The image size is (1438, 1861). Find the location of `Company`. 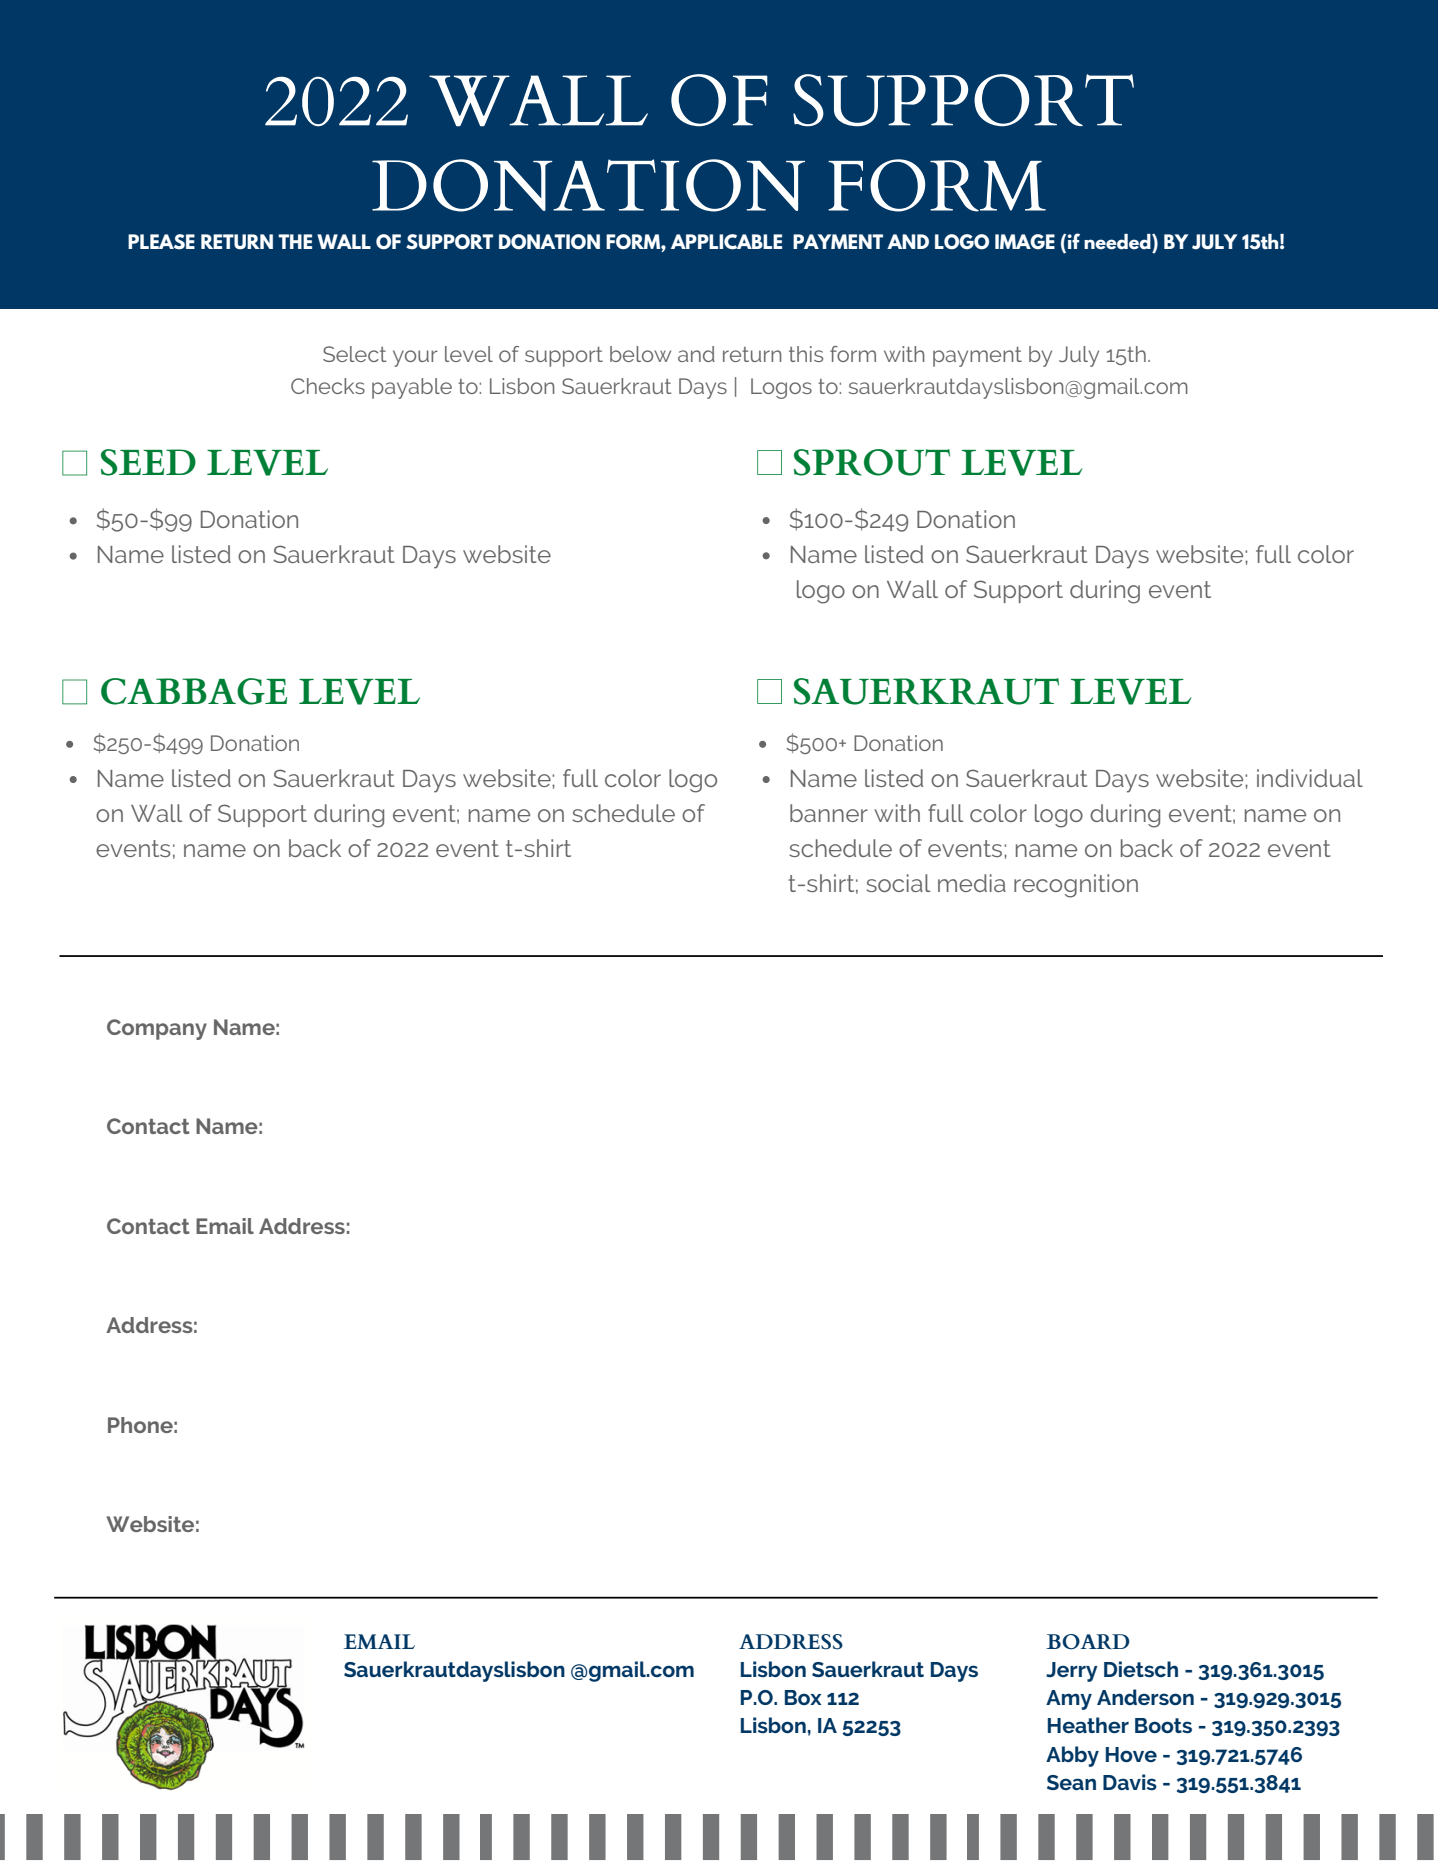

Company is located at coordinates (157, 1029).
